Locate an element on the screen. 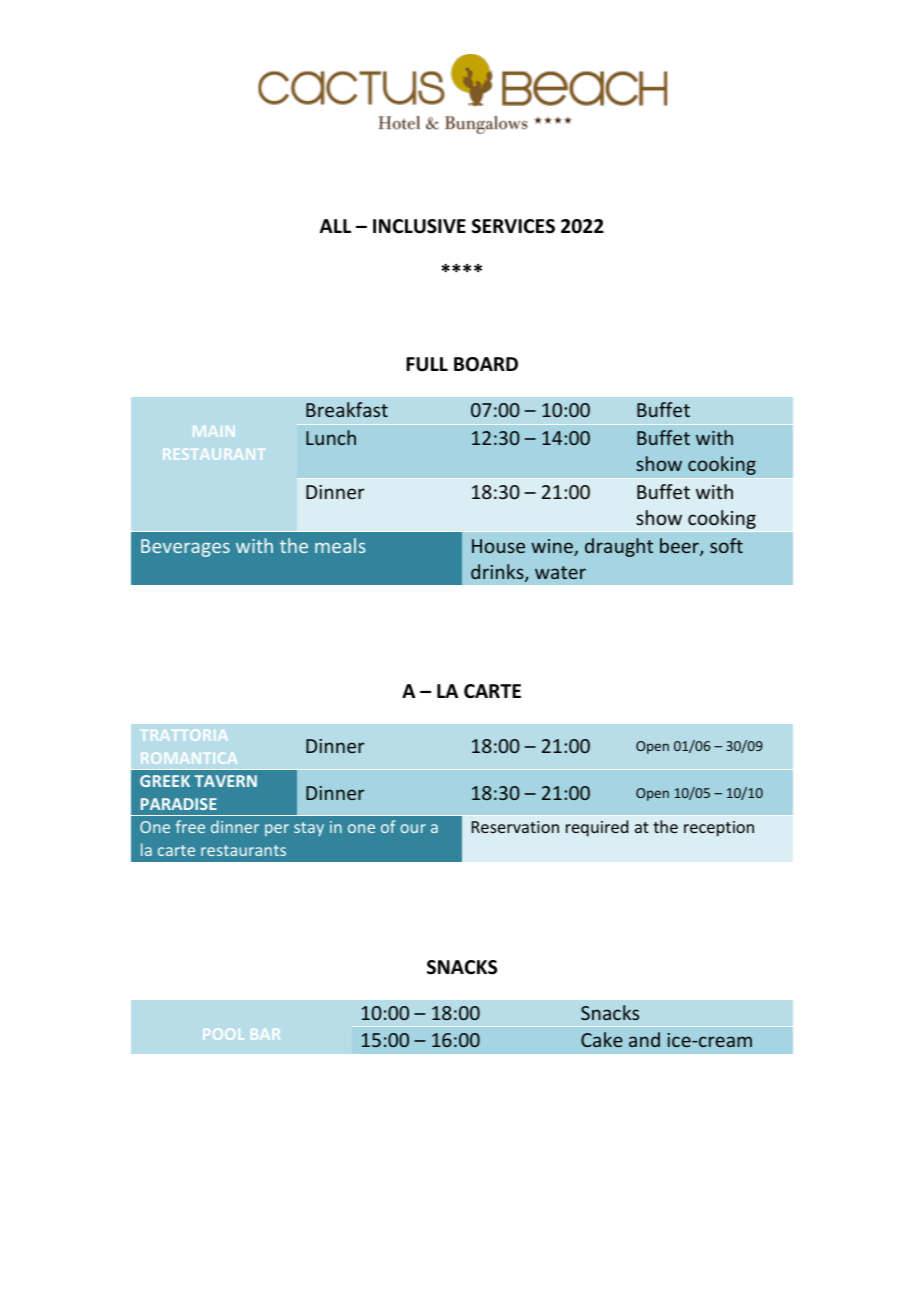 The image size is (924, 1308). and is located at coordinates (644, 1039).
